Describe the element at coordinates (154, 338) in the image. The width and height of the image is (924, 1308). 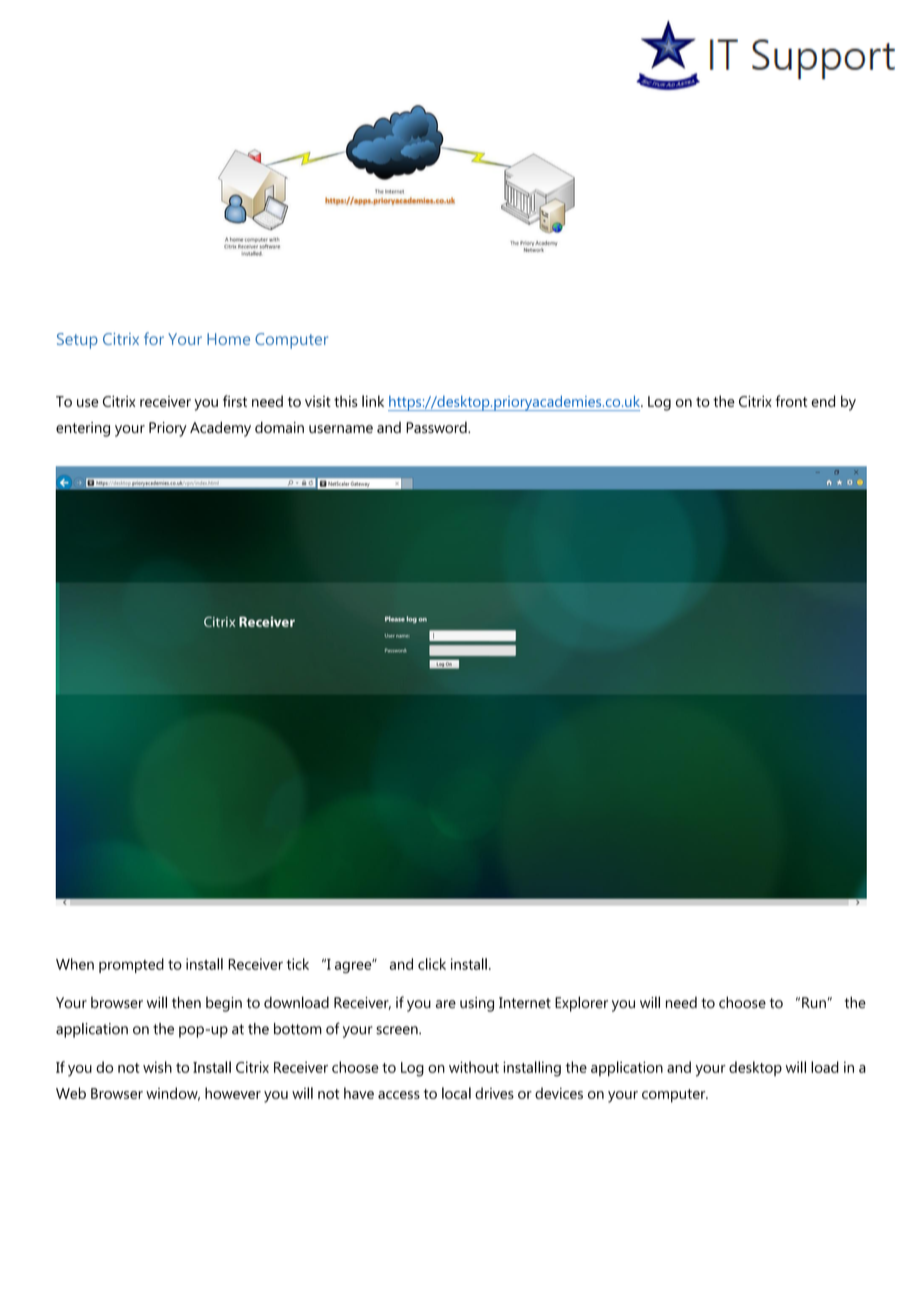
I see `for` at that location.
